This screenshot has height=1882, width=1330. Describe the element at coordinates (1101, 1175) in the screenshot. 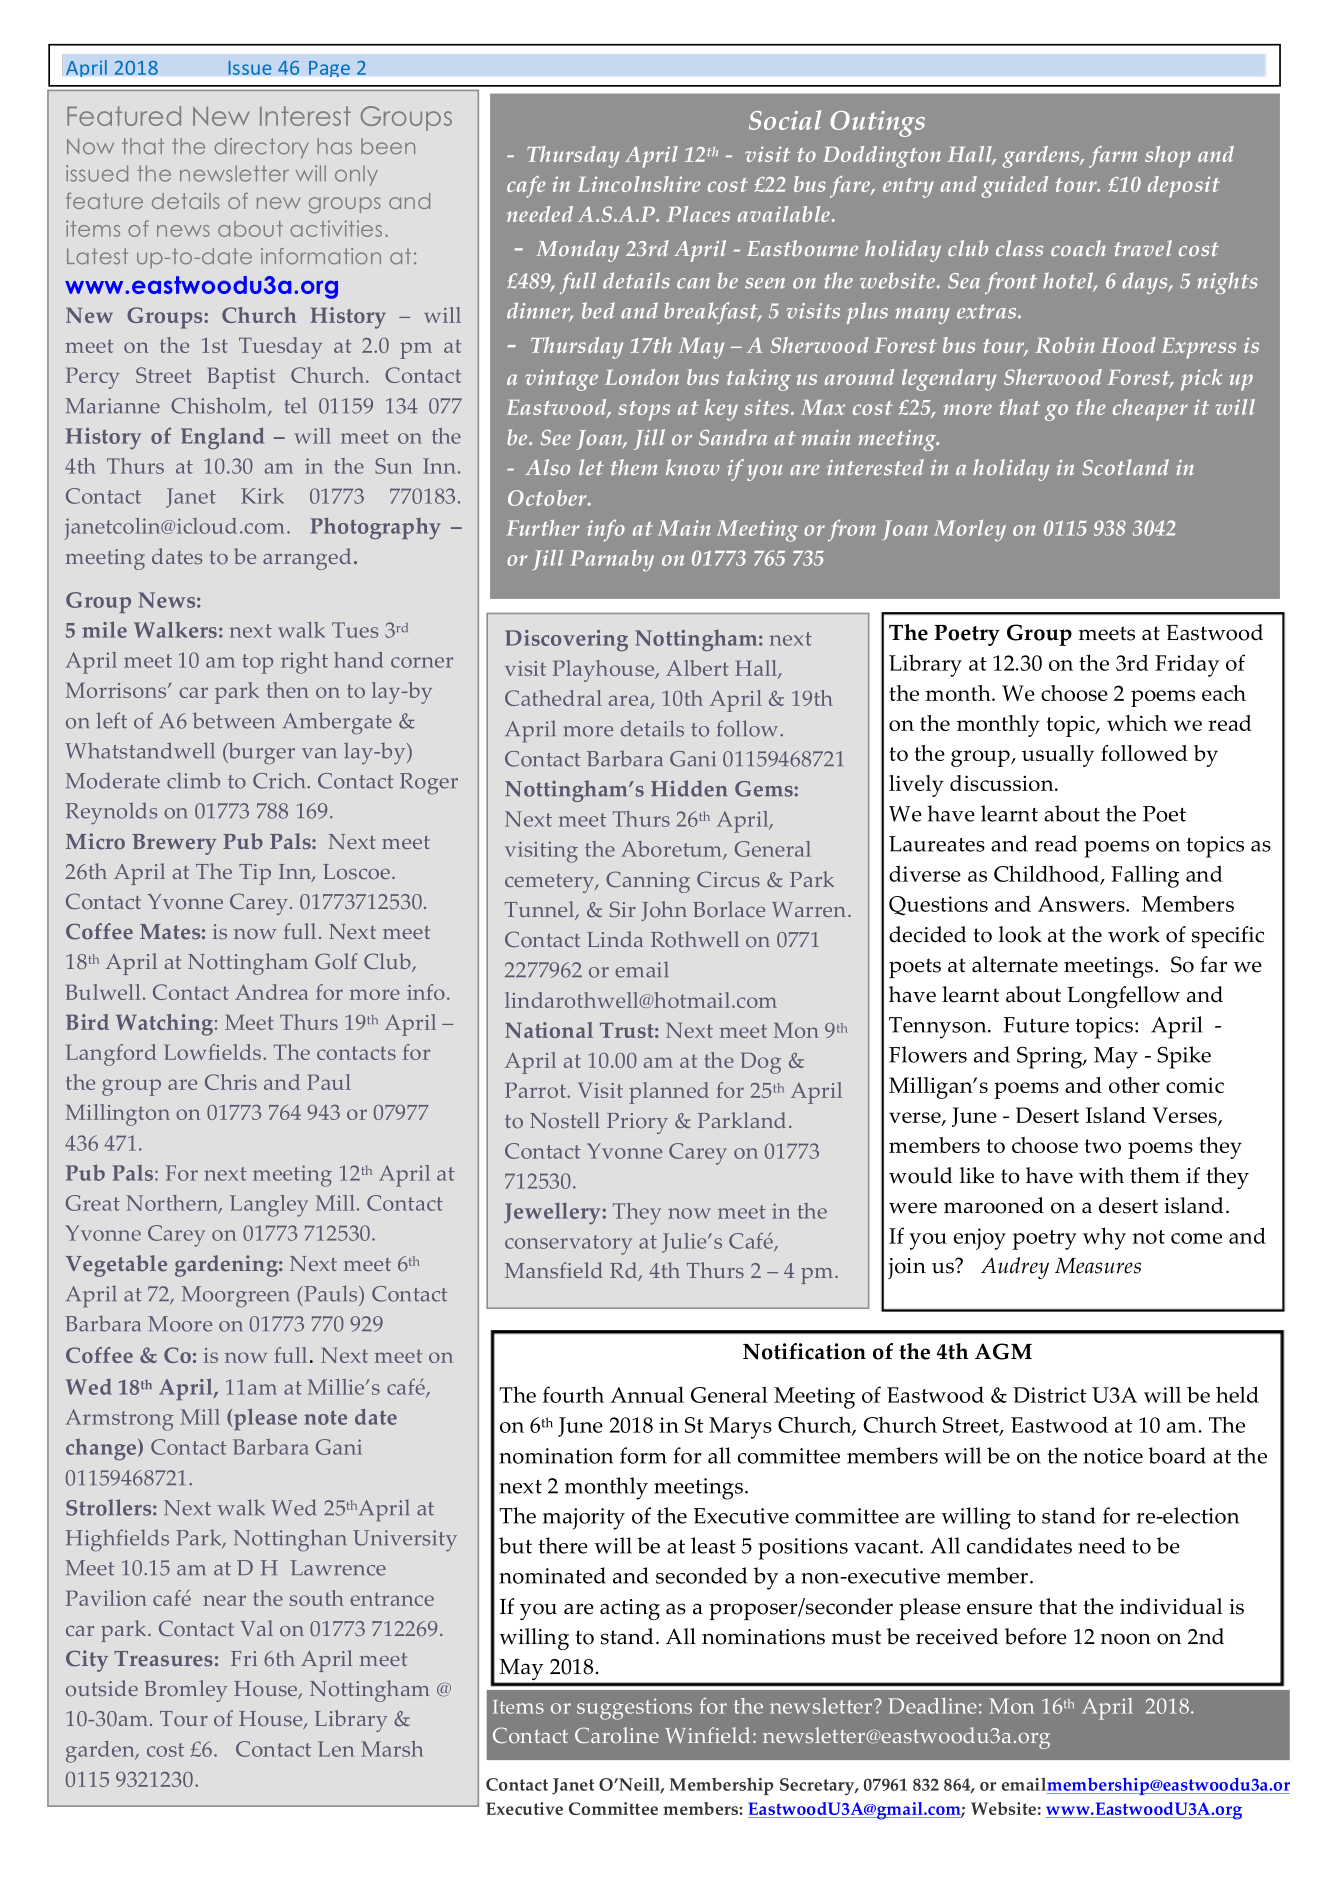

I see `with` at that location.
